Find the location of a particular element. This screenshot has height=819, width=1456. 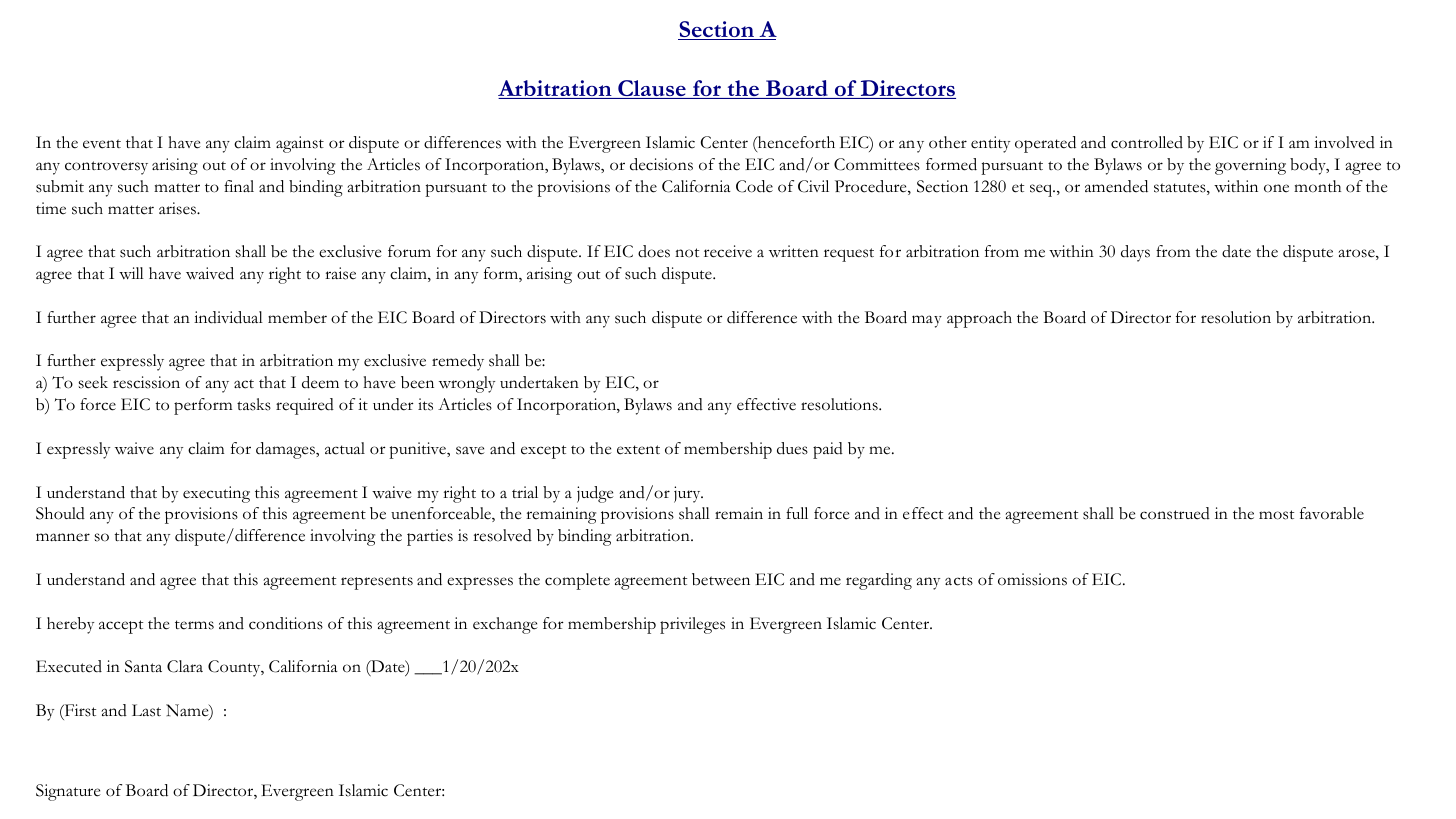

privileges is located at coordinates (692, 625).
